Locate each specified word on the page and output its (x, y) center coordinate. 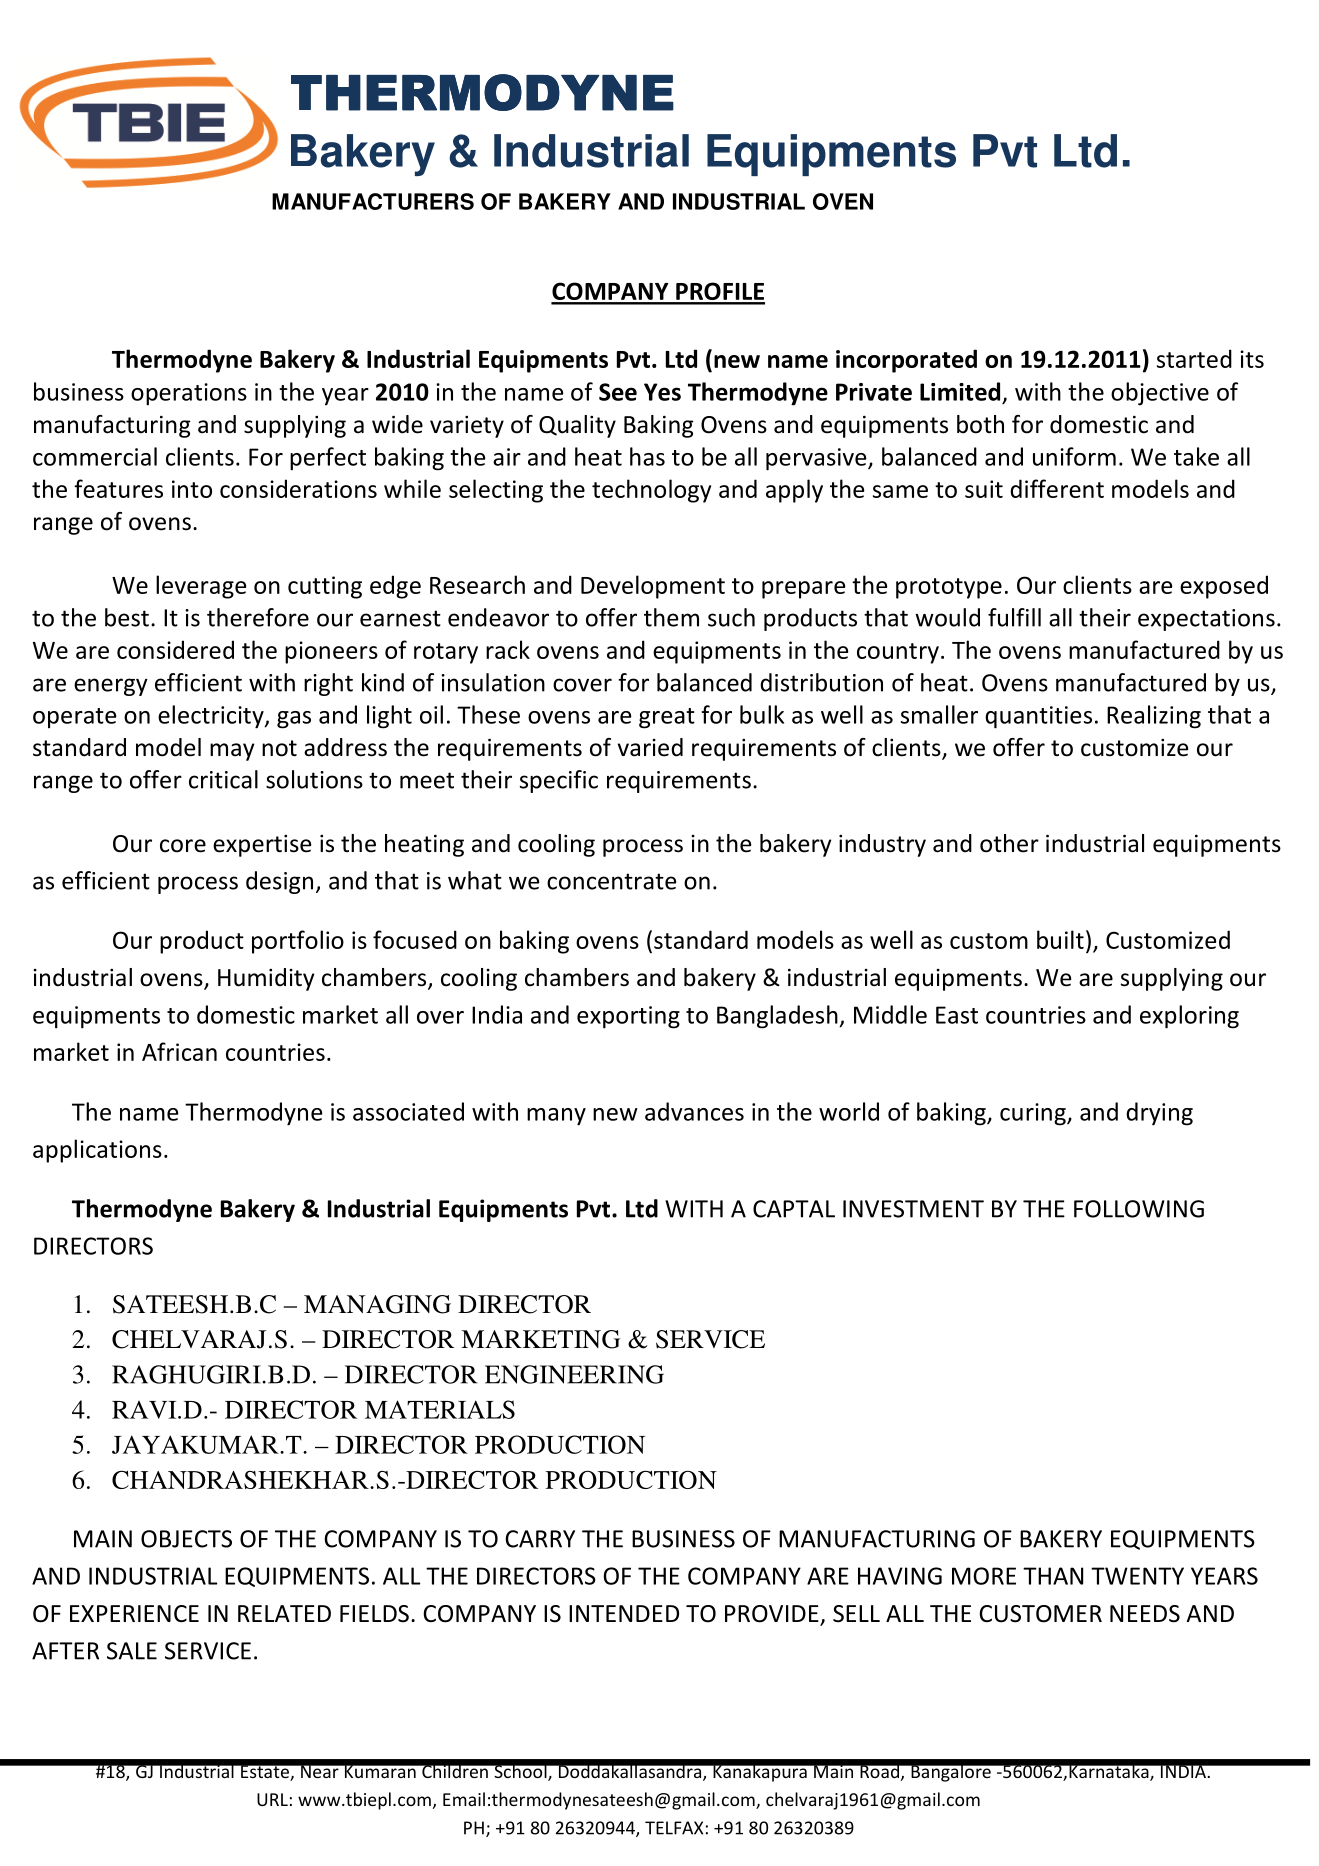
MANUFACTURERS (373, 201)
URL (272, 1799)
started (1194, 358)
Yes (662, 392)
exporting (628, 1017)
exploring (1189, 1017)
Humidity (266, 979)
